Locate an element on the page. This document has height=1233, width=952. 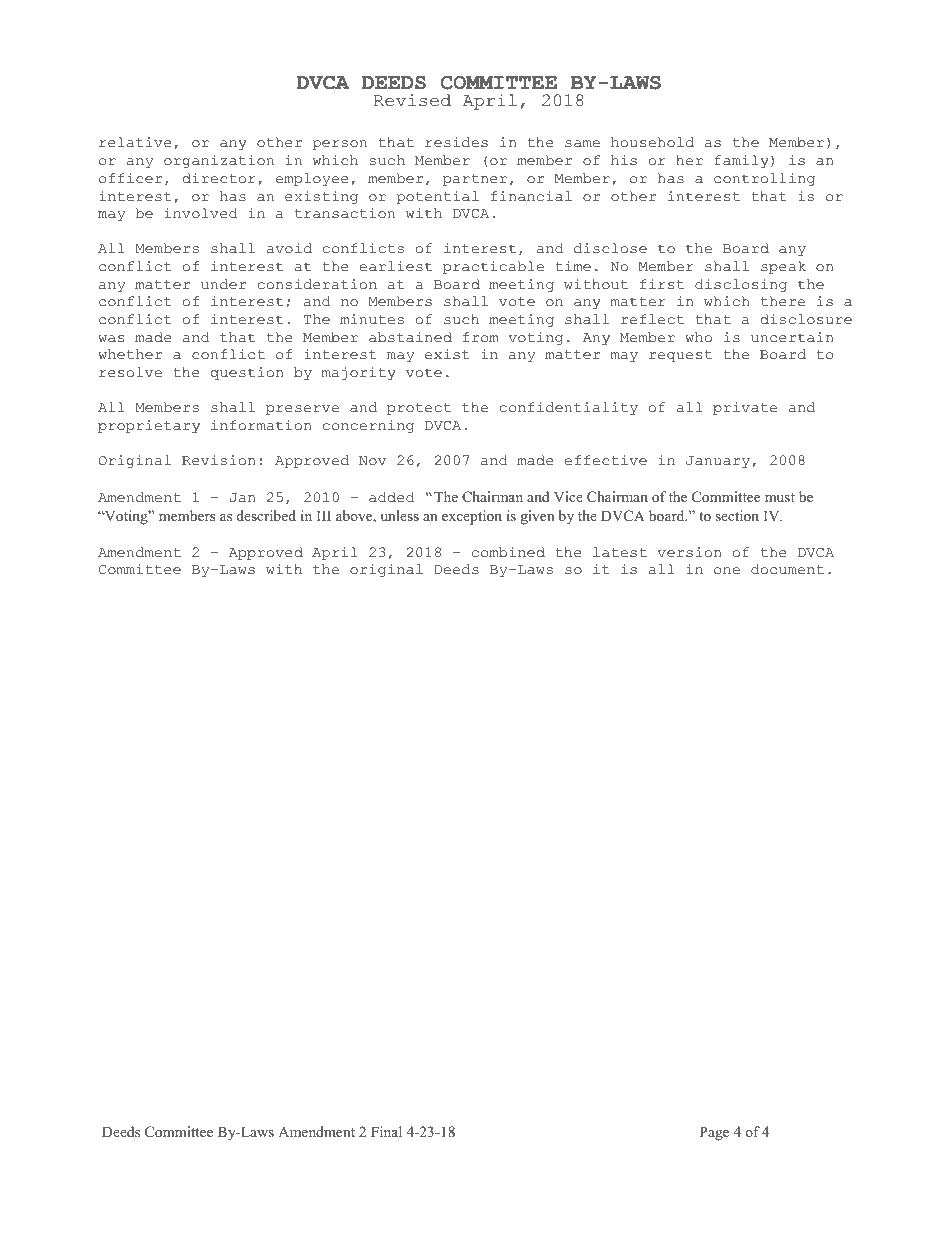
family is located at coordinates (742, 161).
